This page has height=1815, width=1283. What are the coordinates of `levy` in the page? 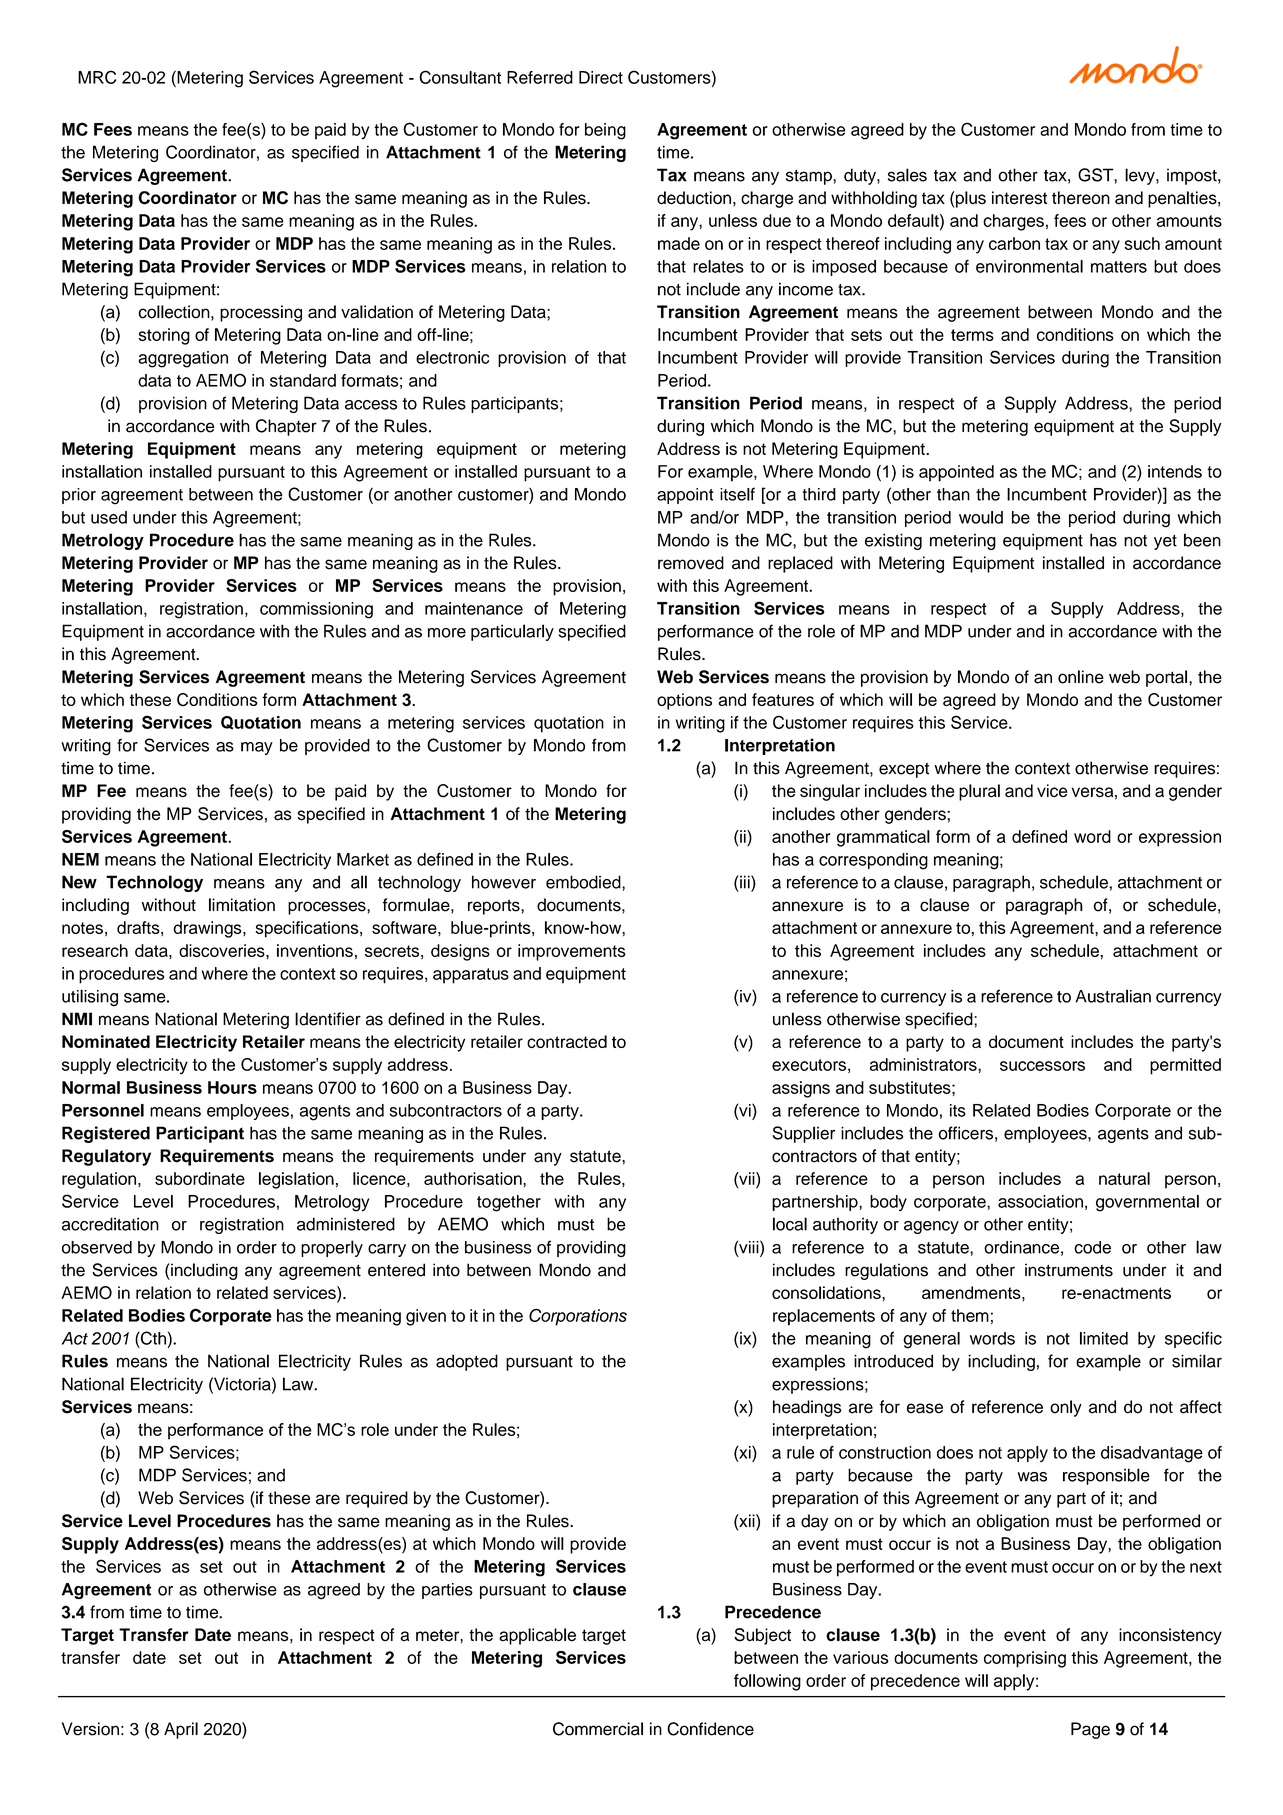 It's located at (1141, 176).
